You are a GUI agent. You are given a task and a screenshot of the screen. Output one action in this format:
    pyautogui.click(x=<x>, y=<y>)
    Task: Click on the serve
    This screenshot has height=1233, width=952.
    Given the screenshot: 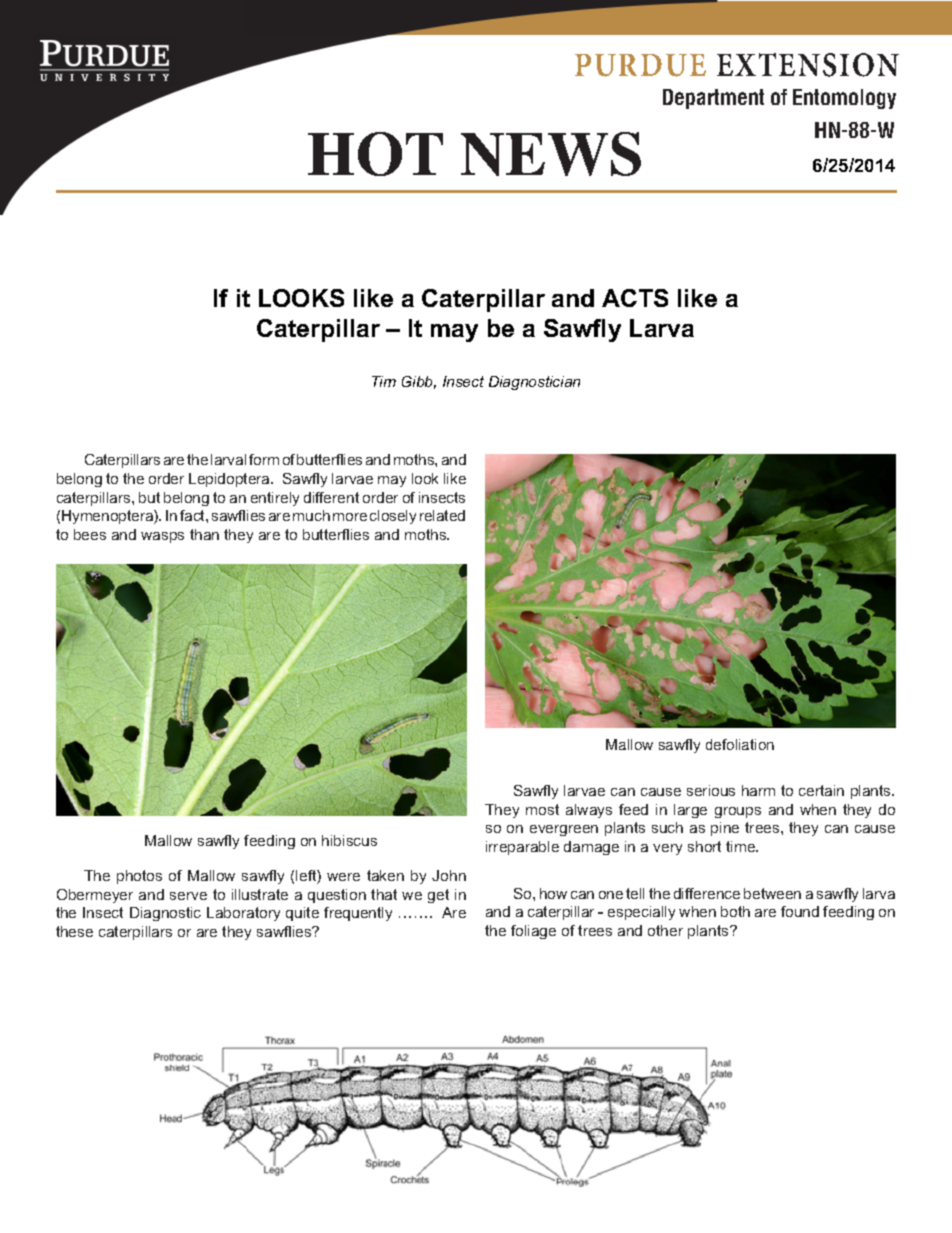 What is the action you would take?
    pyautogui.click(x=188, y=896)
